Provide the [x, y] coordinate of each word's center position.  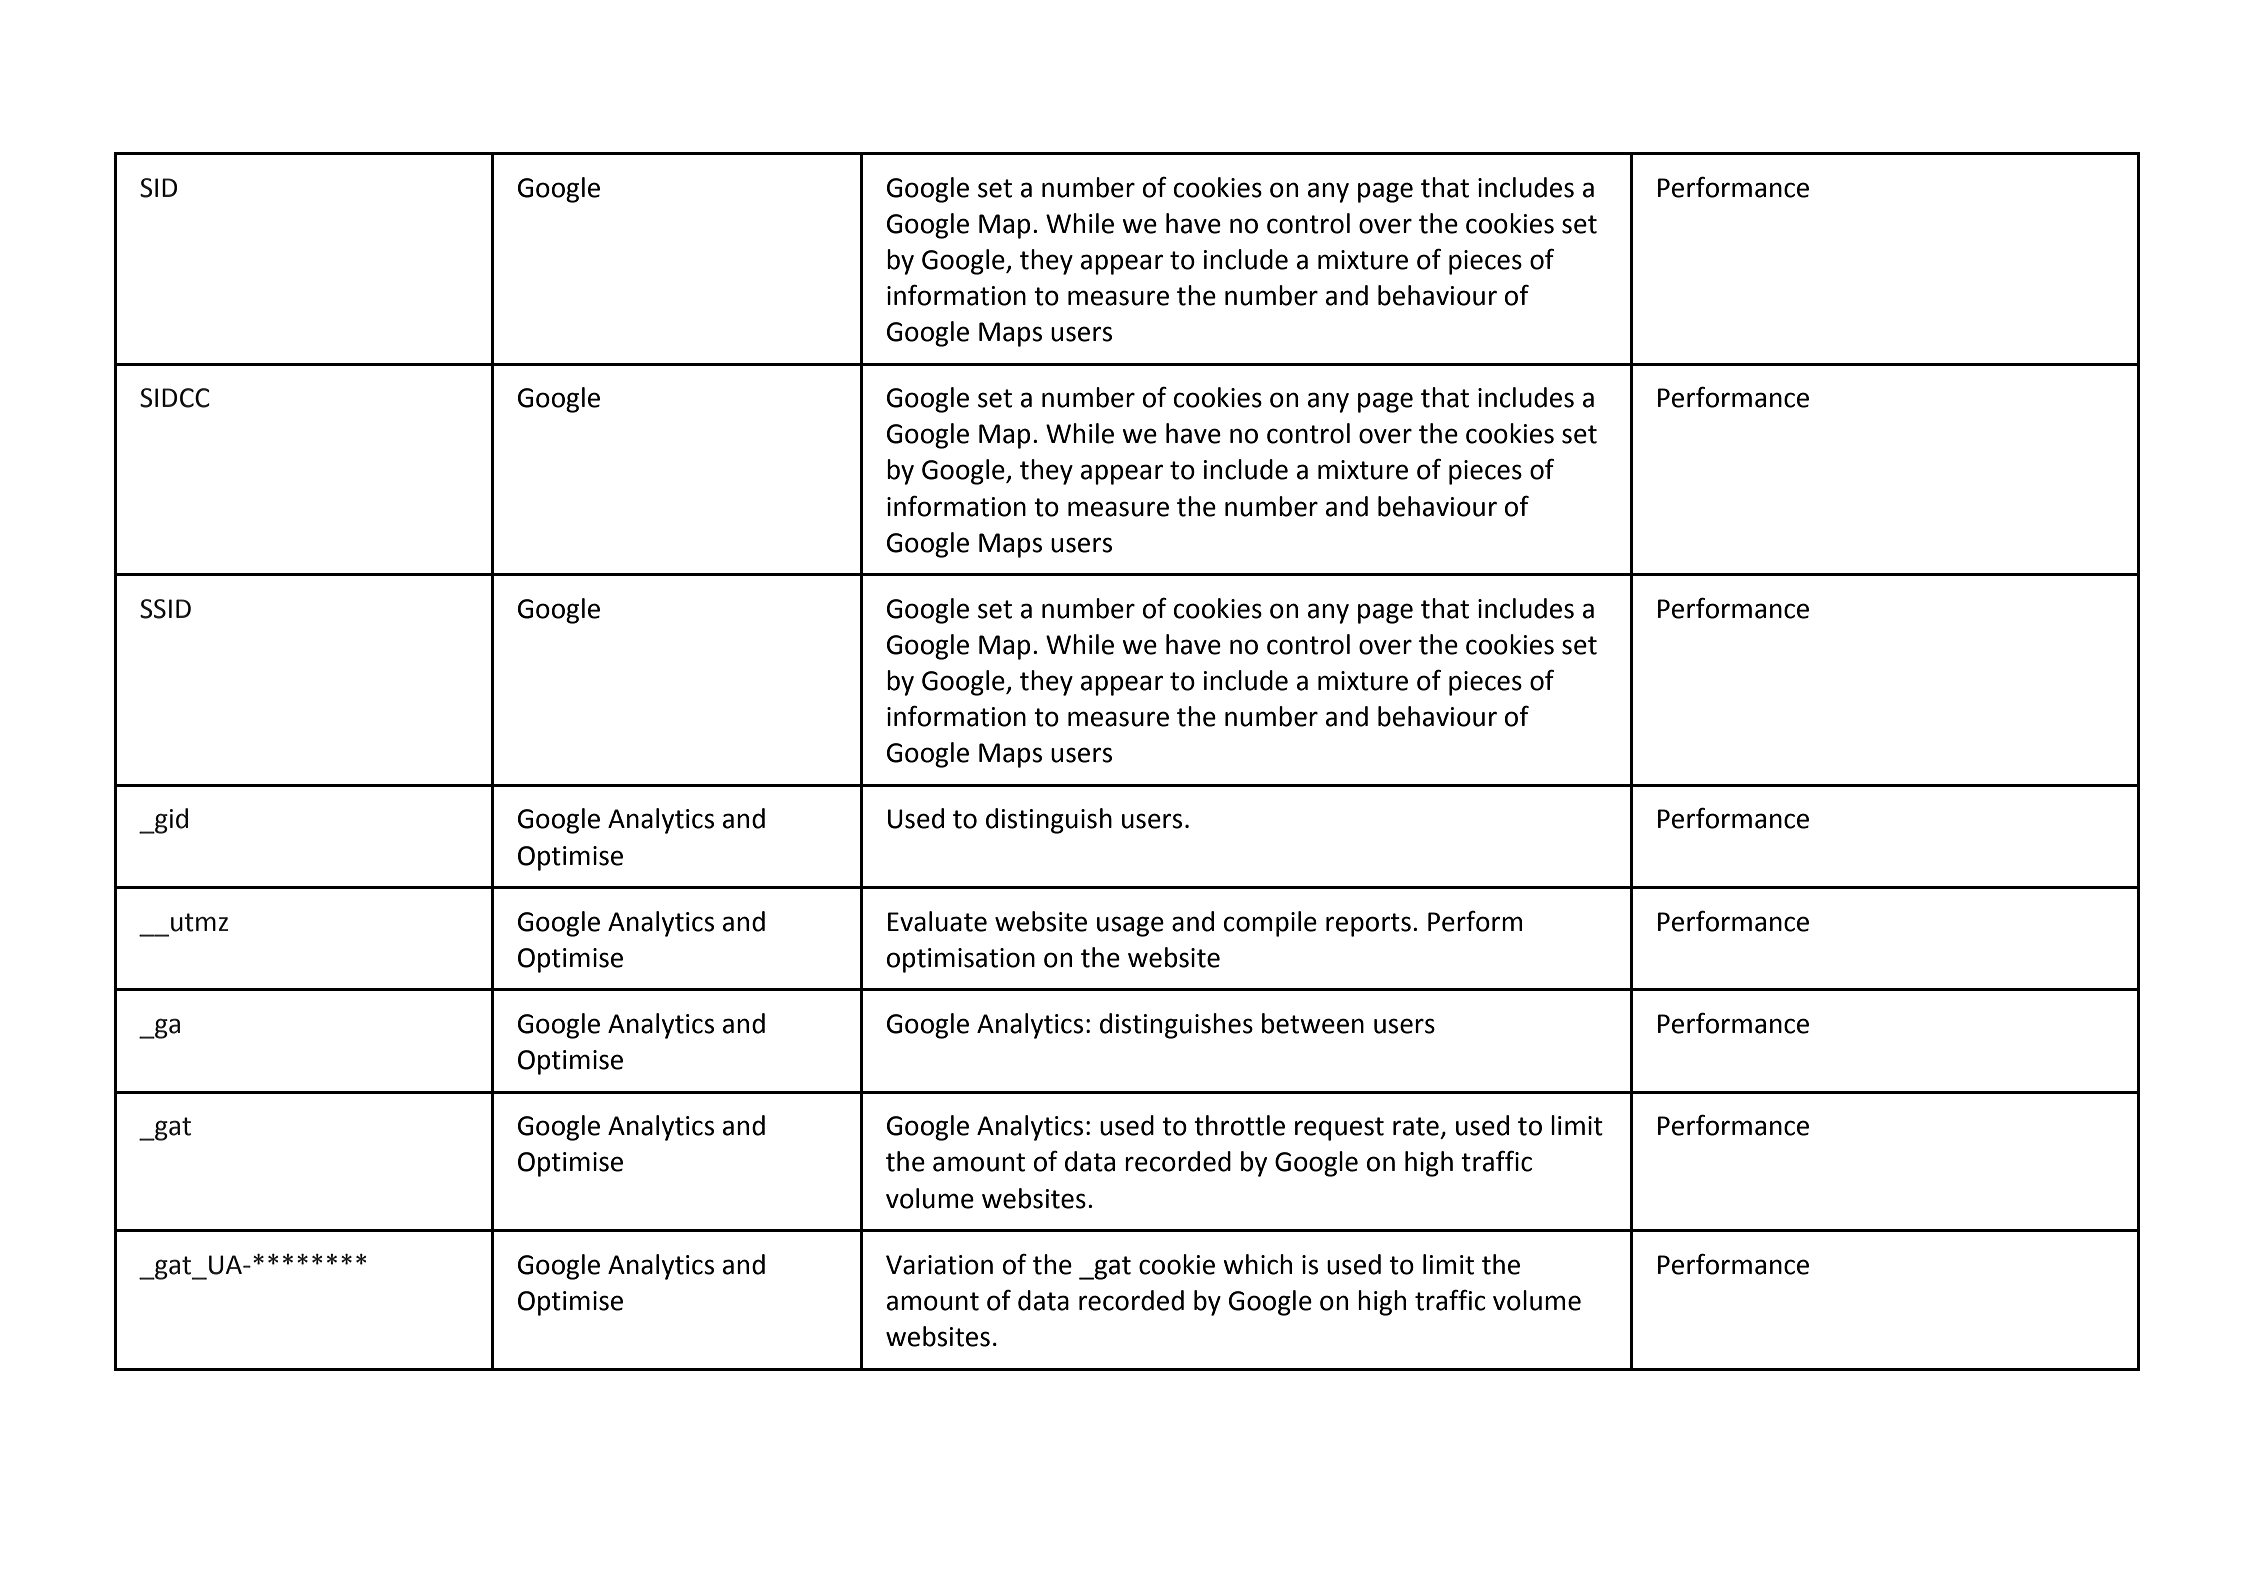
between [1313, 1023]
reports [1368, 925]
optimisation [961, 960]
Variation [939, 1265]
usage [1130, 926]
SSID [165, 609]
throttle [1239, 1125]
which [1257, 1264]
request [1339, 1129]
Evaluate [937, 921]
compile [1270, 924]
